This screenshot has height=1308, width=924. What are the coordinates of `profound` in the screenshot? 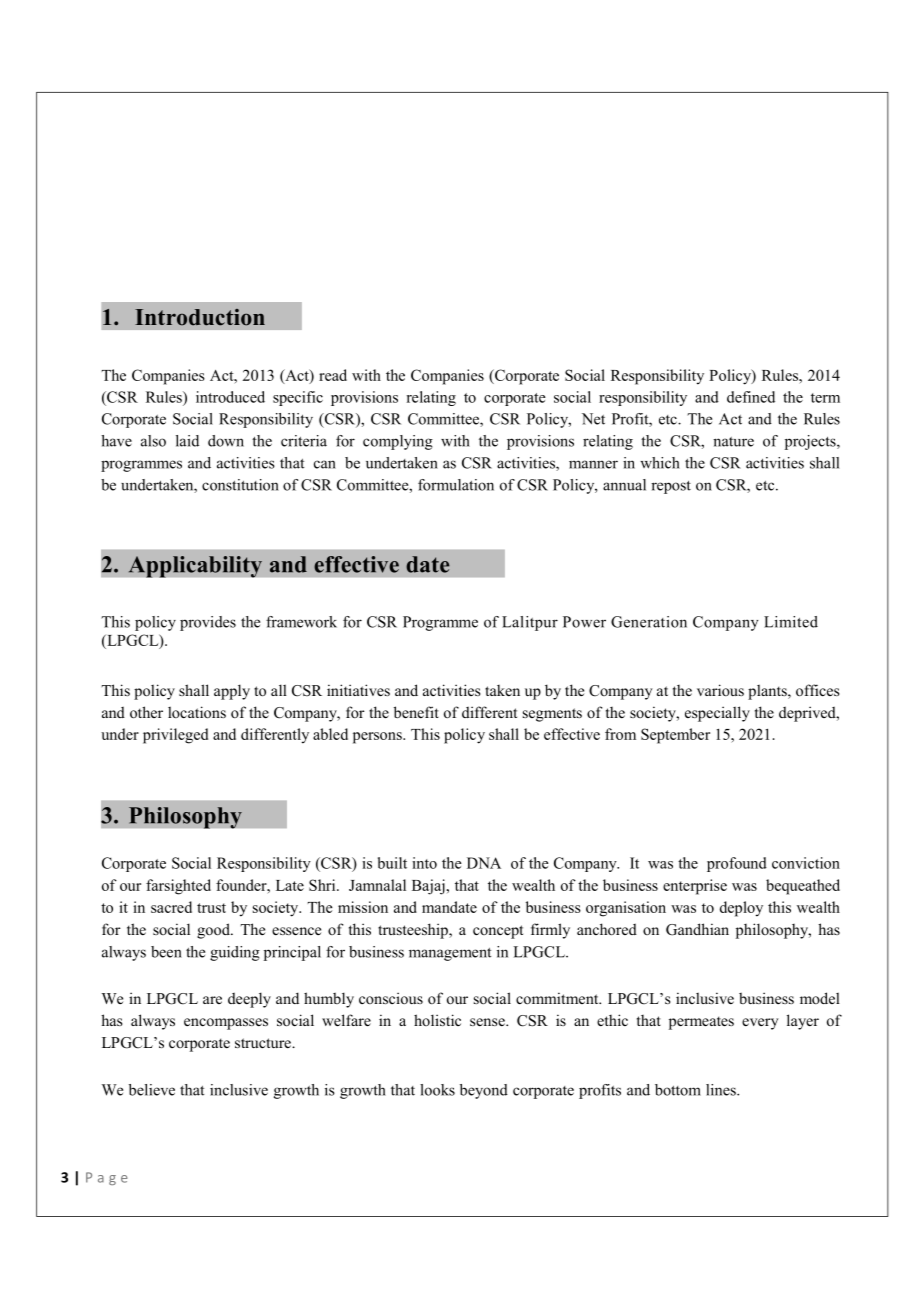 It's located at (737, 864).
